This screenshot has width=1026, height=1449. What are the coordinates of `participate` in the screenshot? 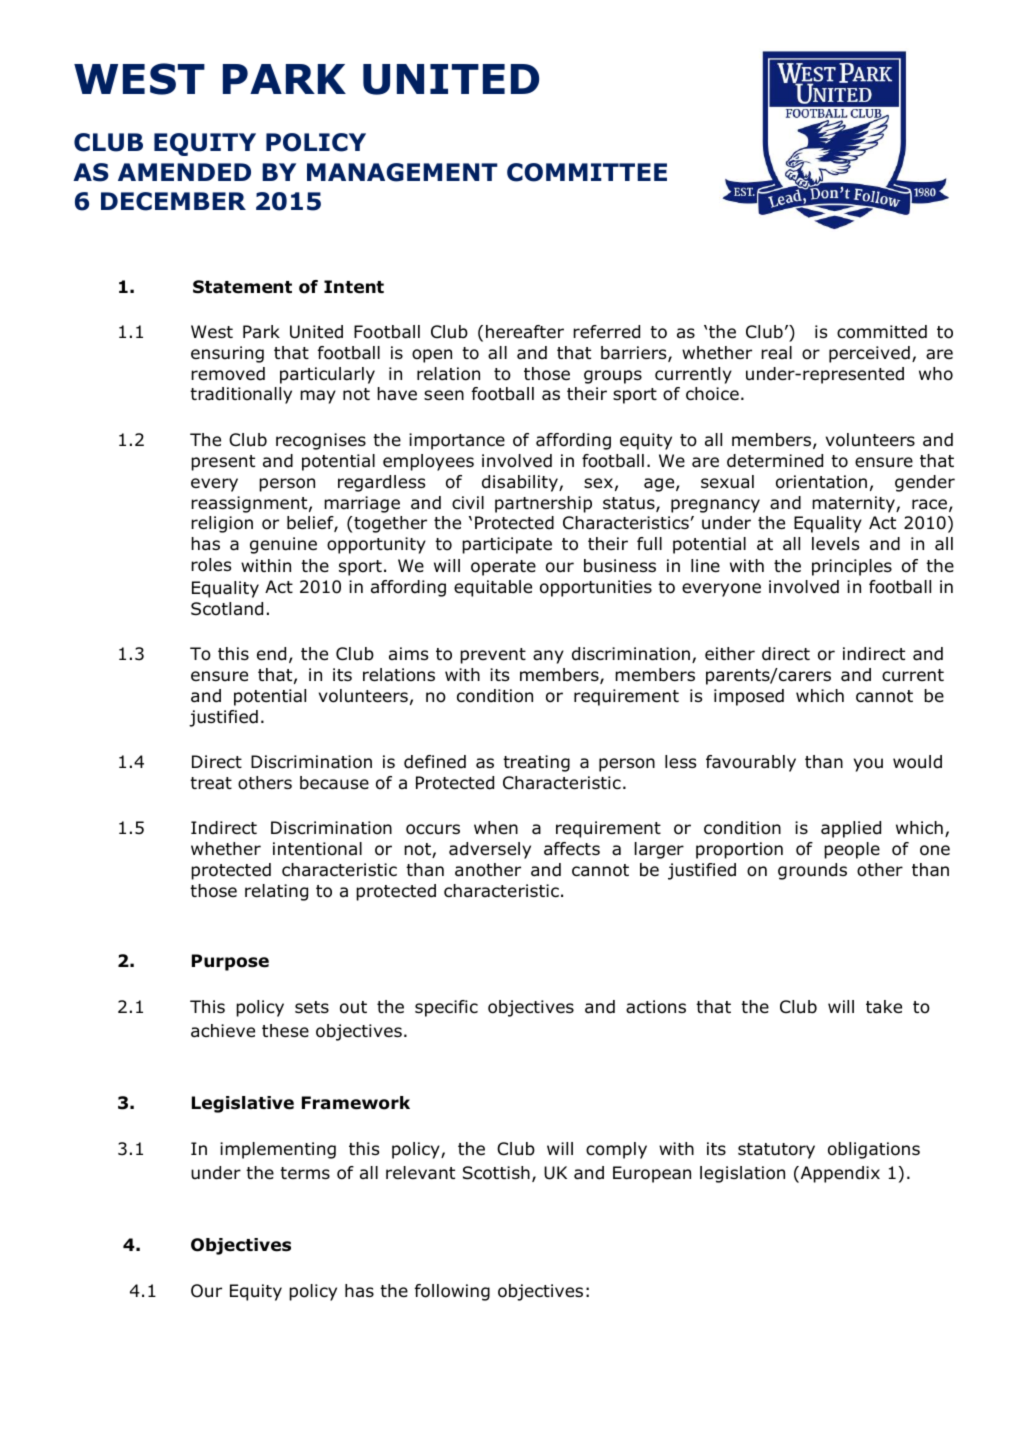 It's located at (507, 545).
